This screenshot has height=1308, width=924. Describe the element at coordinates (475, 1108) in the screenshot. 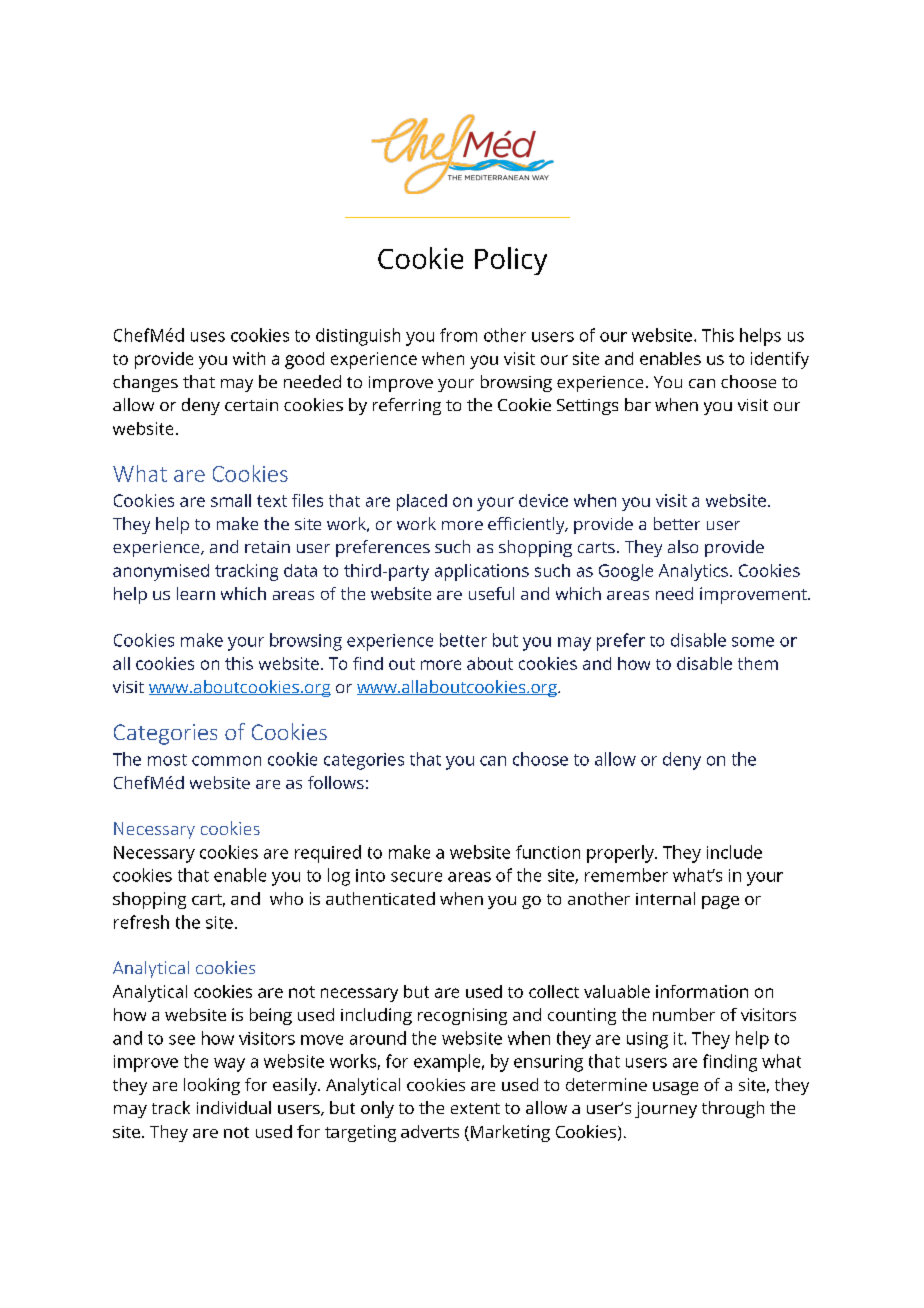

I see `extent` at that location.
